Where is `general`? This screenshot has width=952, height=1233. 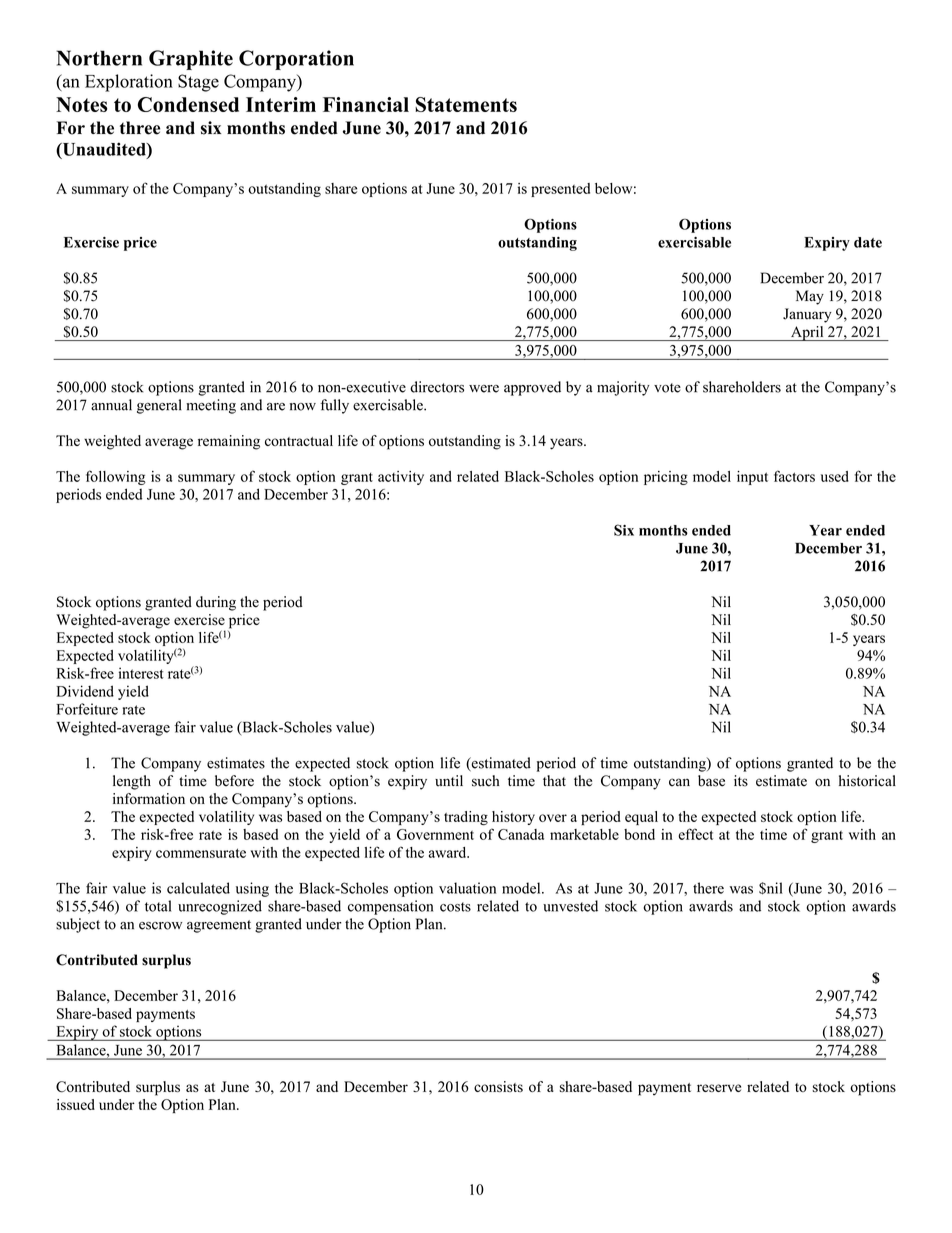
general is located at coordinates (159, 406).
